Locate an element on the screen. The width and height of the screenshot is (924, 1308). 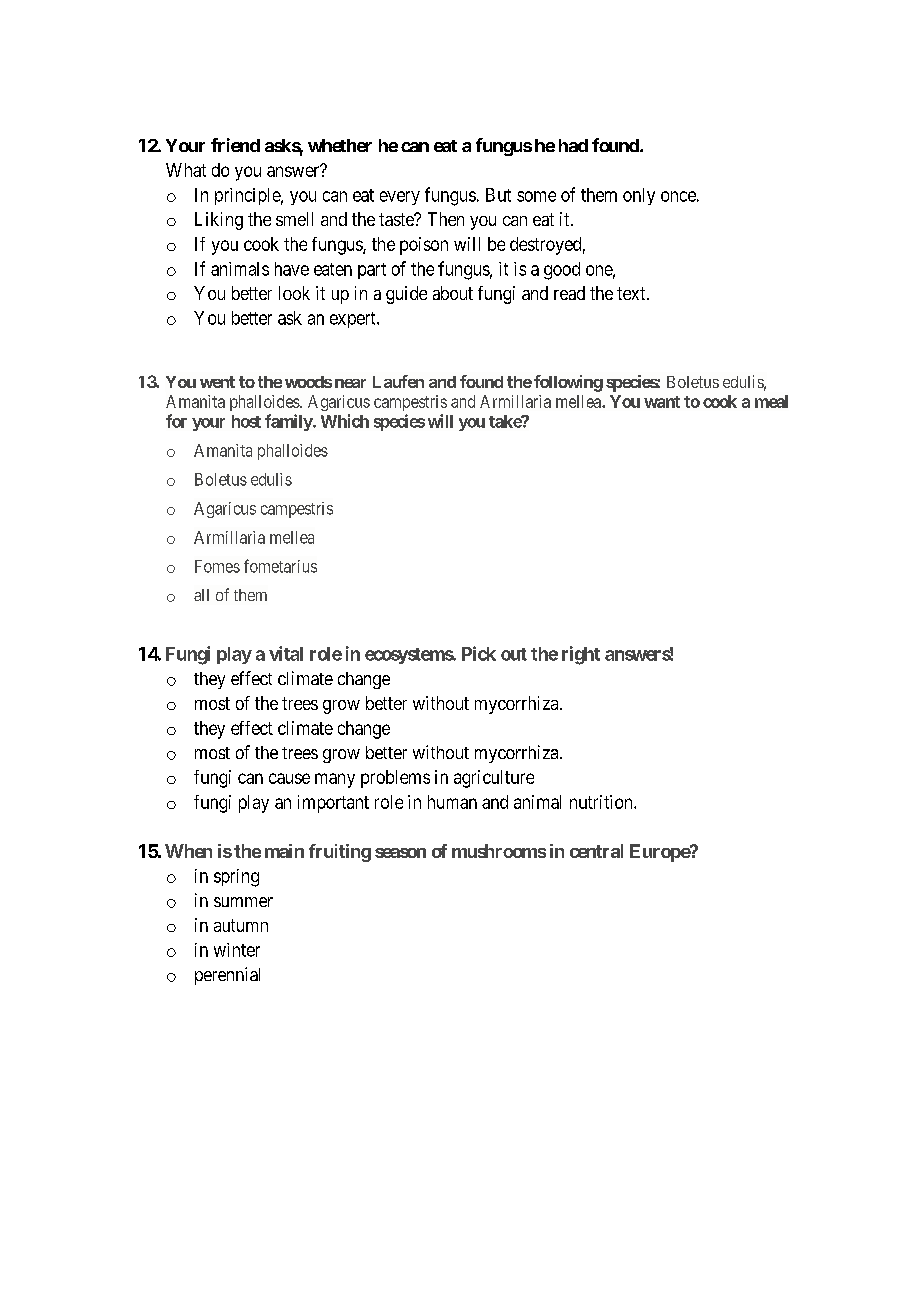
season is located at coordinates (400, 853).
